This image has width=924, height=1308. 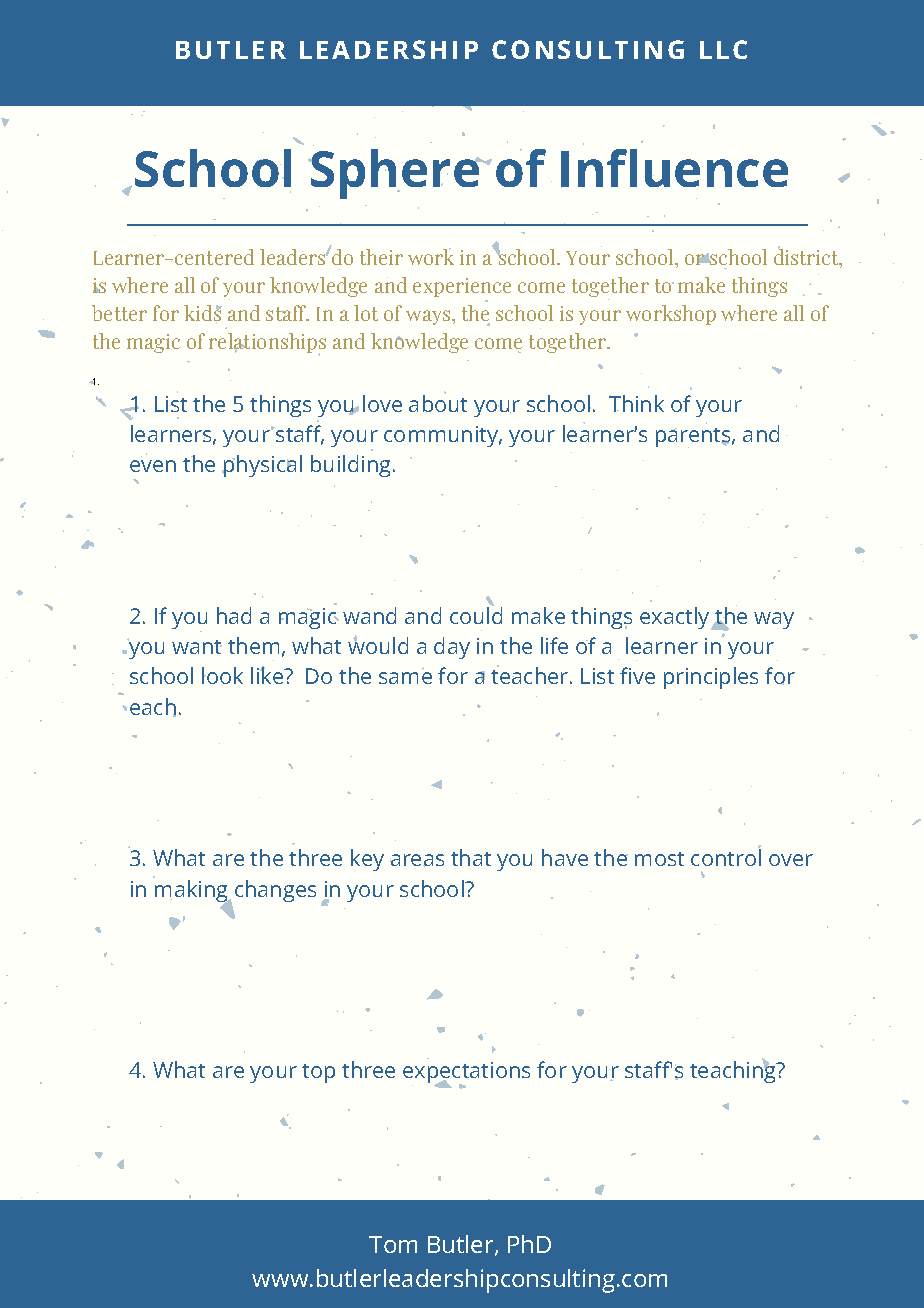 What do you see at coordinates (466, 1074) in the image?
I see `expectations` at bounding box center [466, 1074].
